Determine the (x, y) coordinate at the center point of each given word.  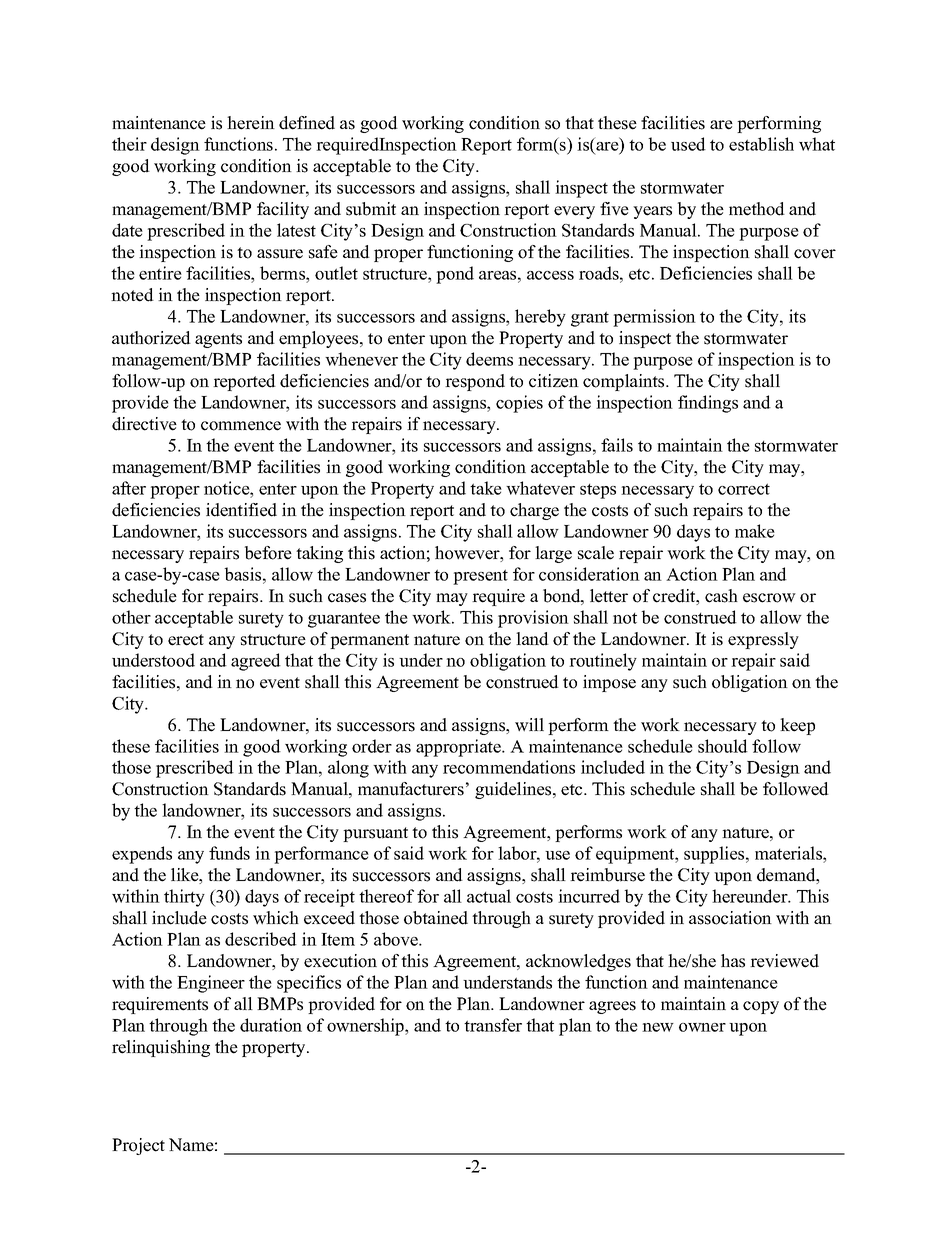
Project (138, 1146)
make (755, 531)
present (480, 577)
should (723, 746)
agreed (256, 662)
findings (708, 404)
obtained (436, 918)
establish (761, 144)
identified (241, 510)
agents (218, 340)
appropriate (459, 748)
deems (489, 359)
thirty (184, 898)
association (730, 918)
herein (251, 123)
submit (371, 209)
